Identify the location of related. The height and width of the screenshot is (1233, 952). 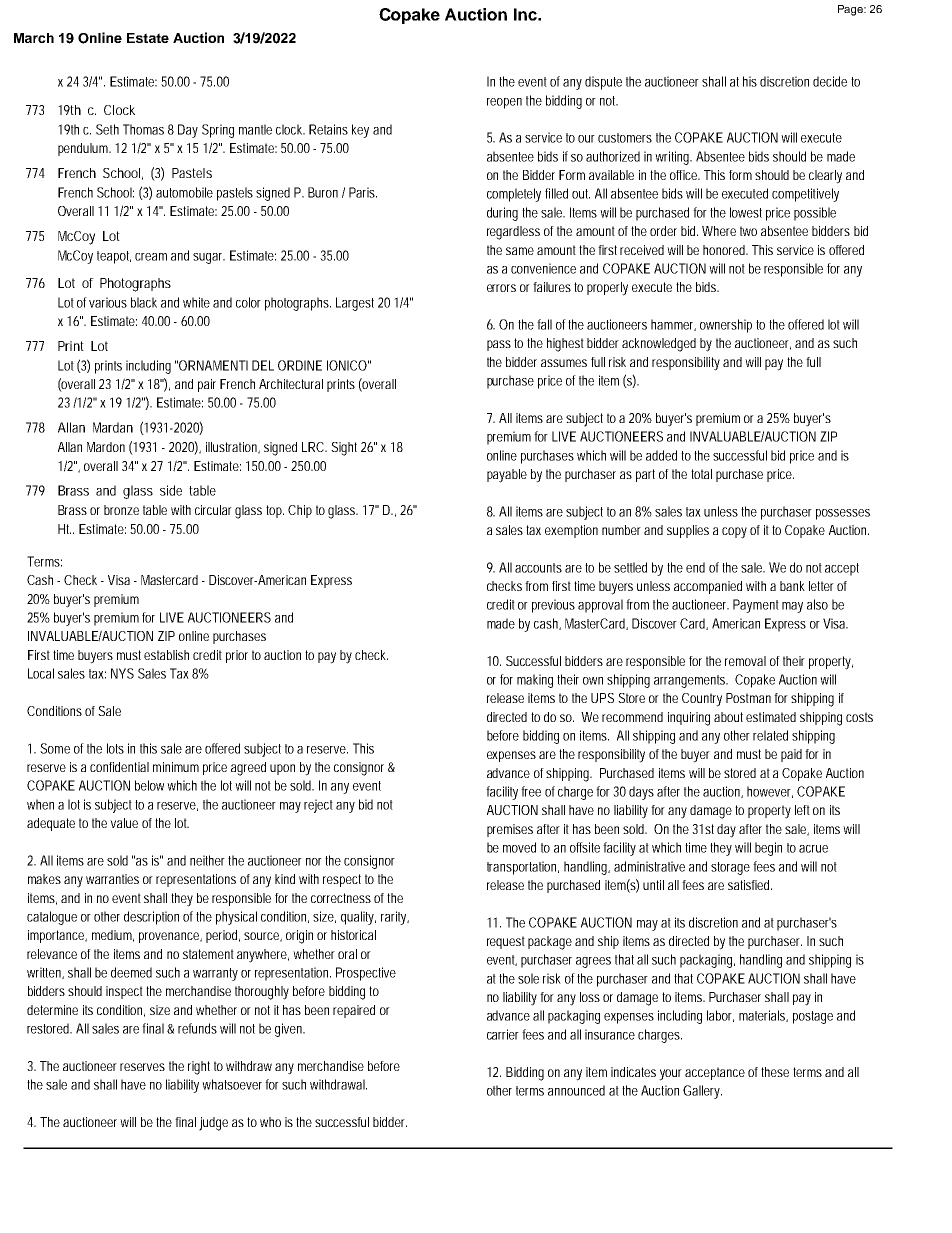
(770, 735).
